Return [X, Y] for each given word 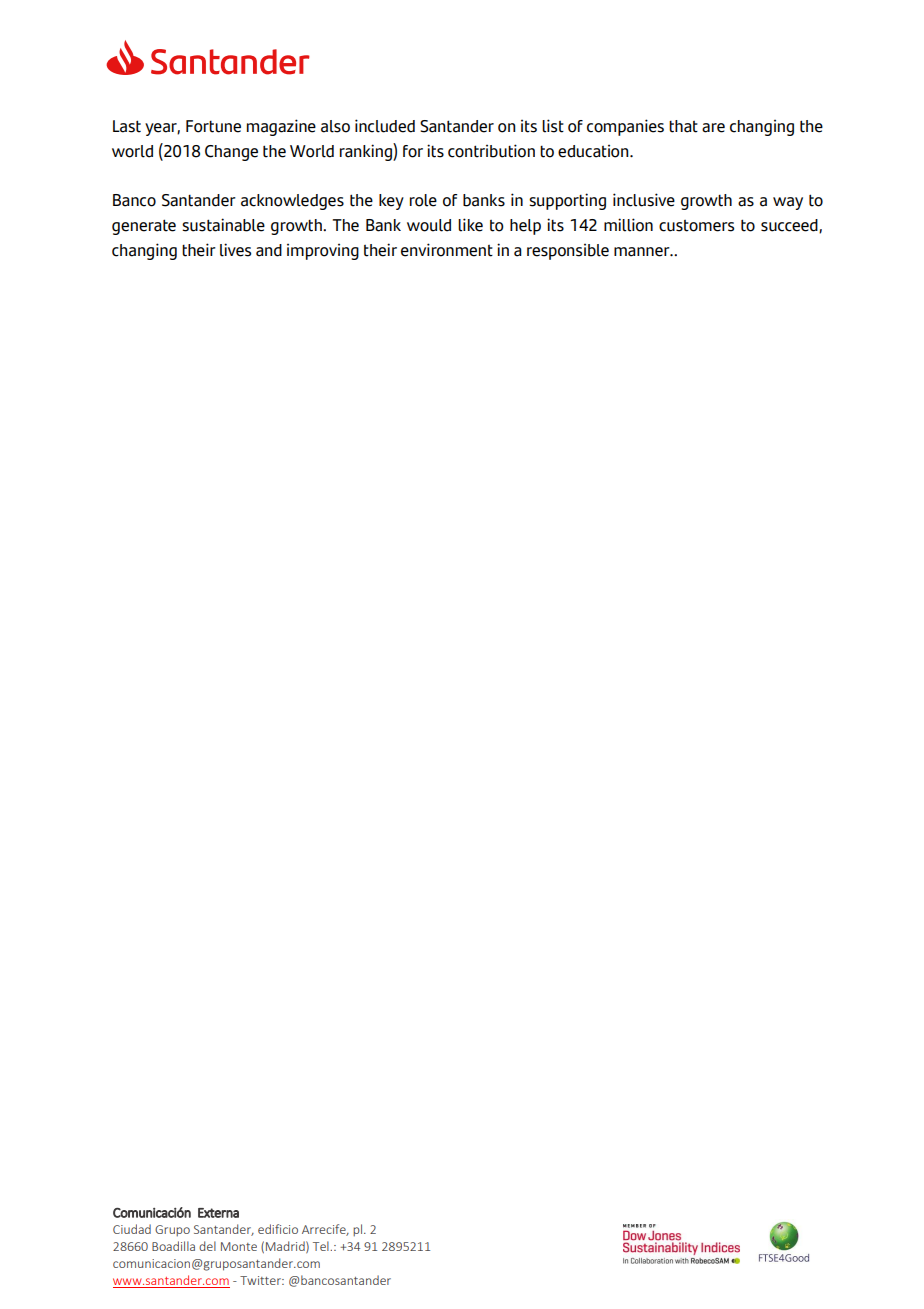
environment [447, 250]
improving [323, 251]
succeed [790, 226]
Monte [239, 1246]
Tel [322, 1246]
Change [231, 153]
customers [696, 226]
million [628, 225]
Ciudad [132, 1229]
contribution [491, 151]
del [207, 1246]
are [713, 128]
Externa [218, 1213]
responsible [568, 251]
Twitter [261, 1280]
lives [235, 250]
